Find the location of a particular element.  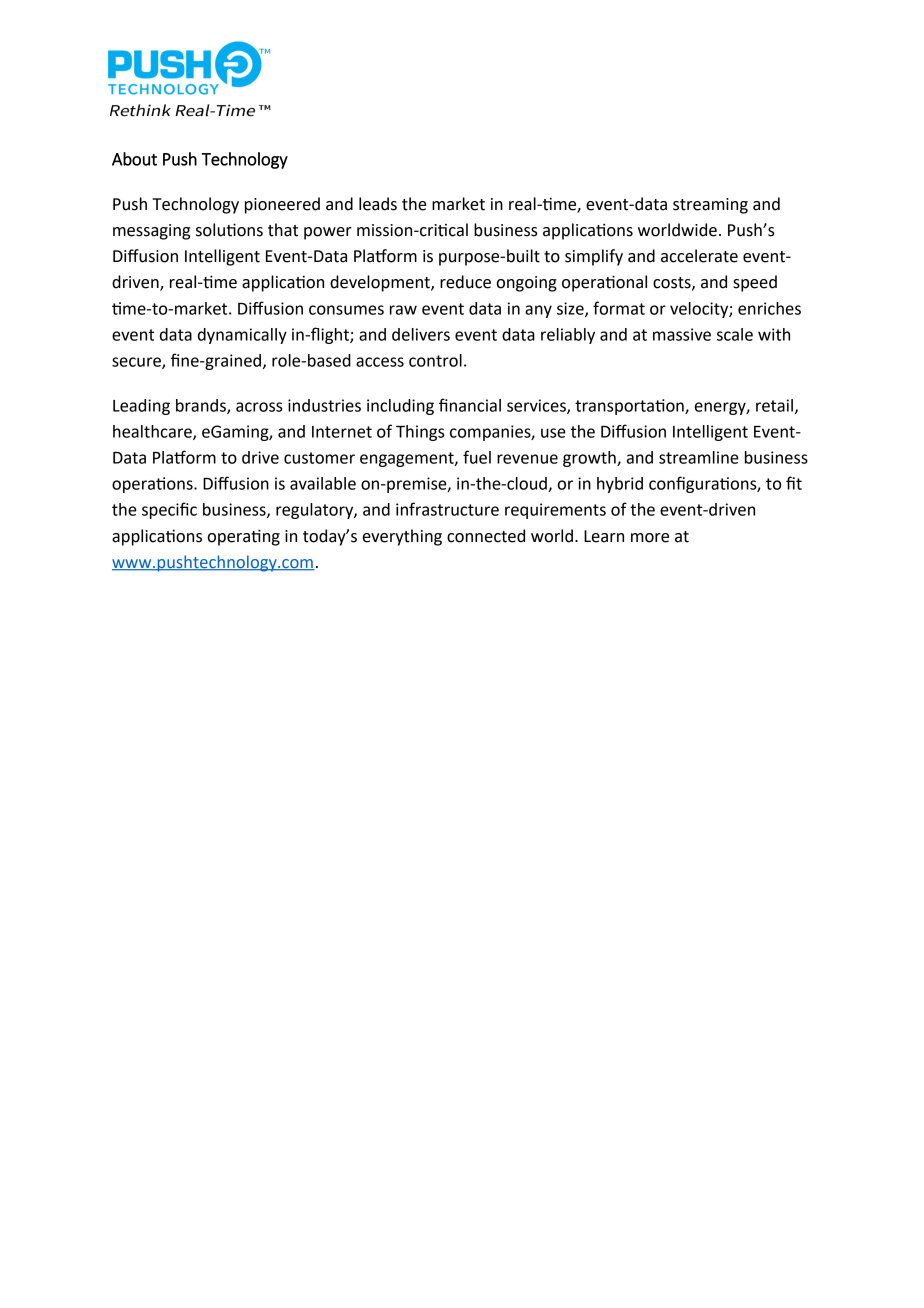

connected is located at coordinates (486, 536).
